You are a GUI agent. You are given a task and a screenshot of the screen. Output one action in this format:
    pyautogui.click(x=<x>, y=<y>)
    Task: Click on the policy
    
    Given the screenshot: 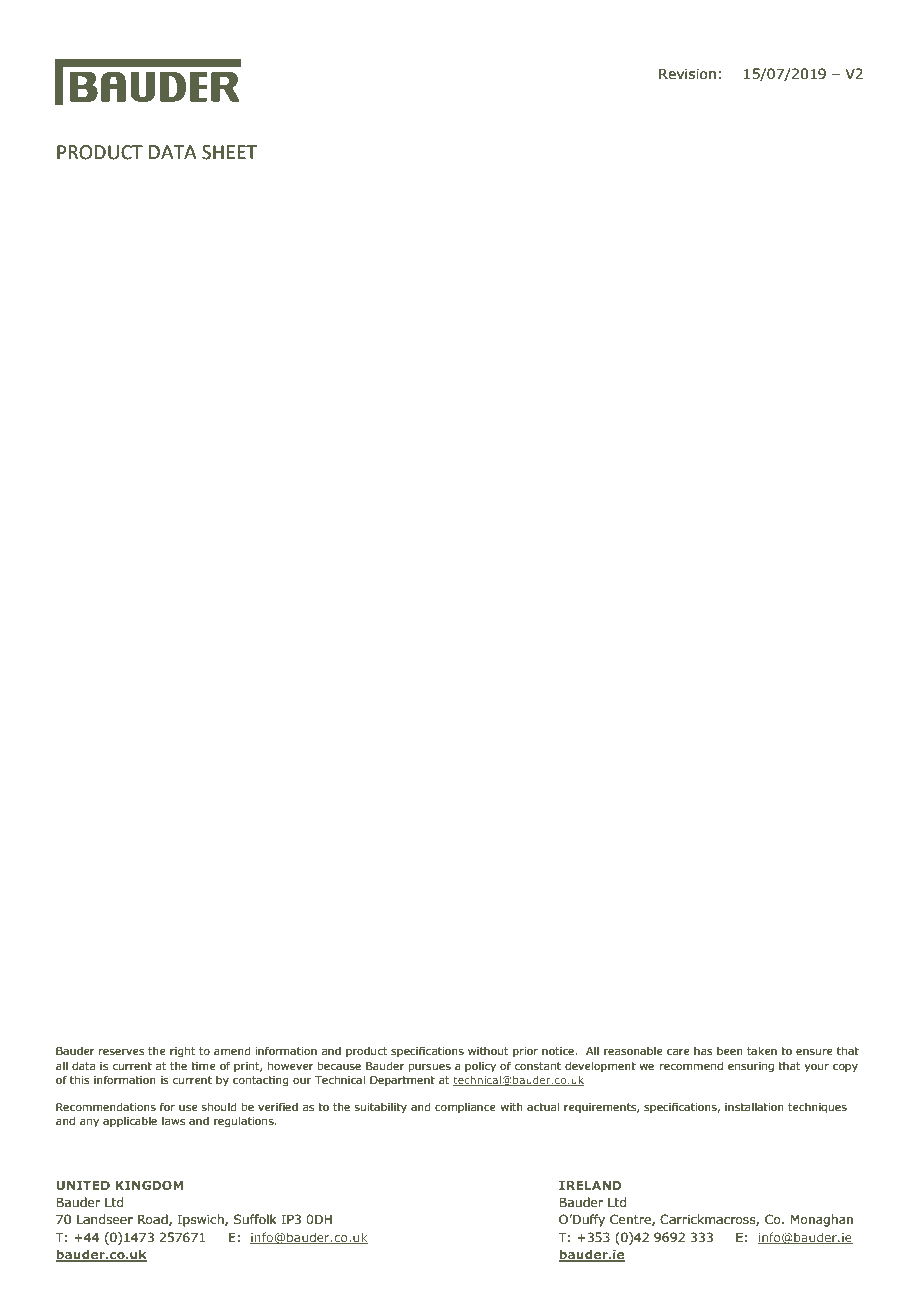 What is the action you would take?
    pyautogui.click(x=480, y=1066)
